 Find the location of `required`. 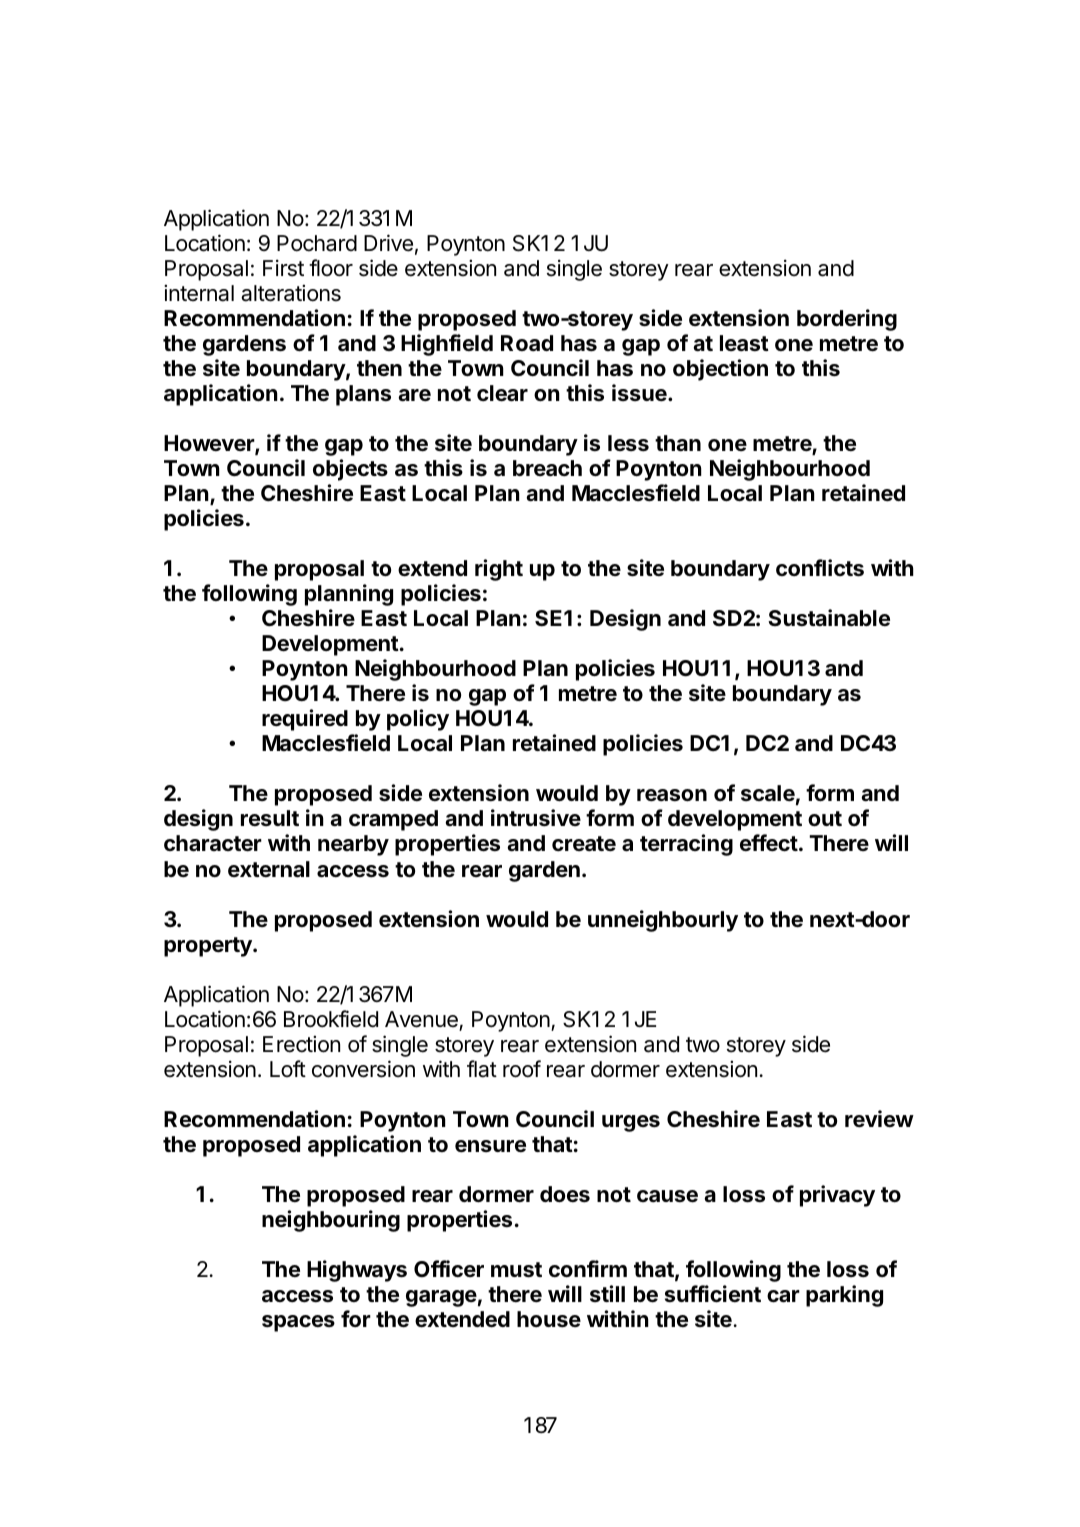

required is located at coordinates (305, 720).
